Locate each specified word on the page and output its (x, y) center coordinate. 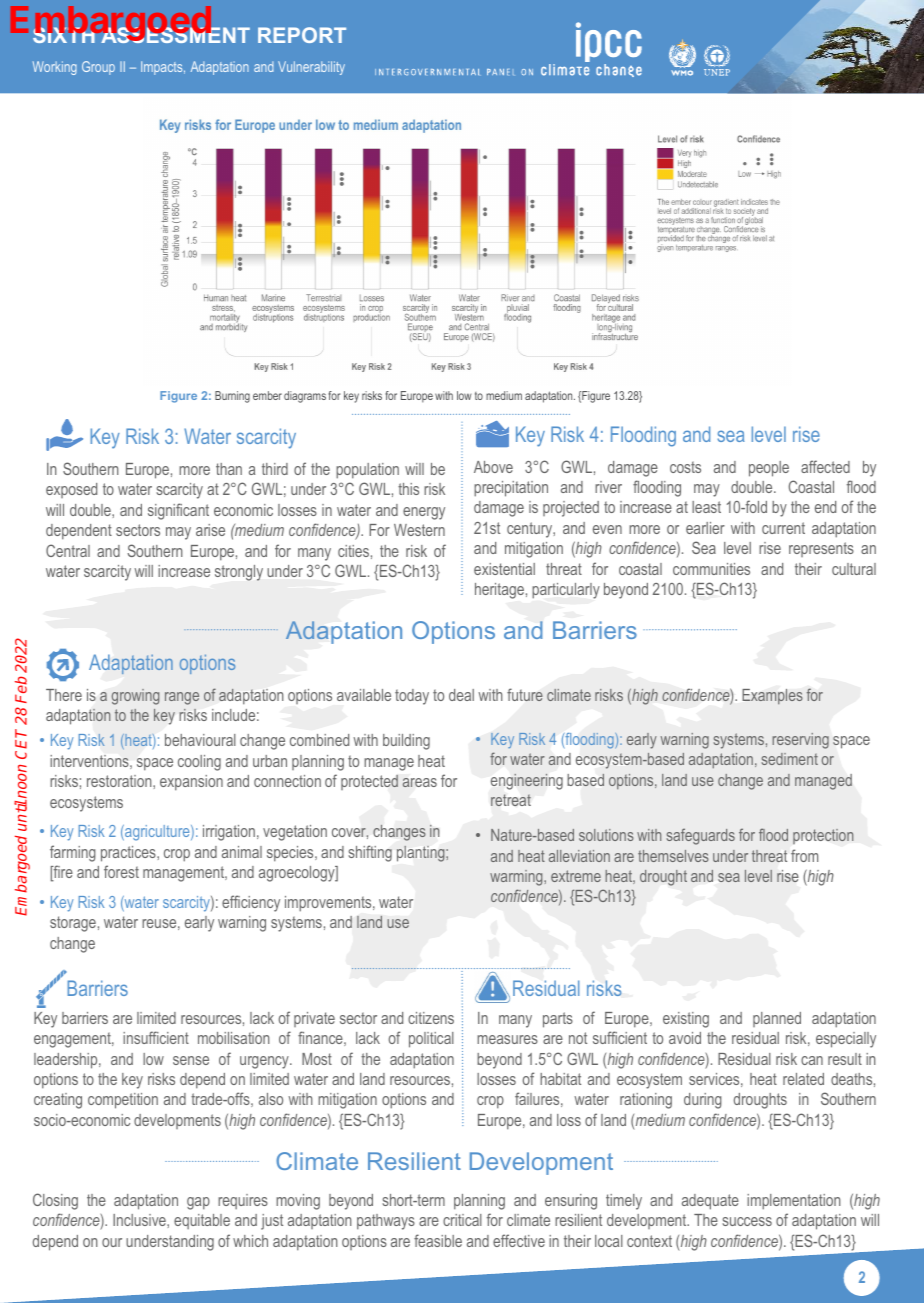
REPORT (302, 35)
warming (517, 878)
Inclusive (140, 1220)
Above (493, 467)
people (769, 469)
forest (121, 871)
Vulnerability (311, 68)
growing (135, 697)
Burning (232, 397)
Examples (773, 696)
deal (461, 695)
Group (98, 68)
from (804, 855)
